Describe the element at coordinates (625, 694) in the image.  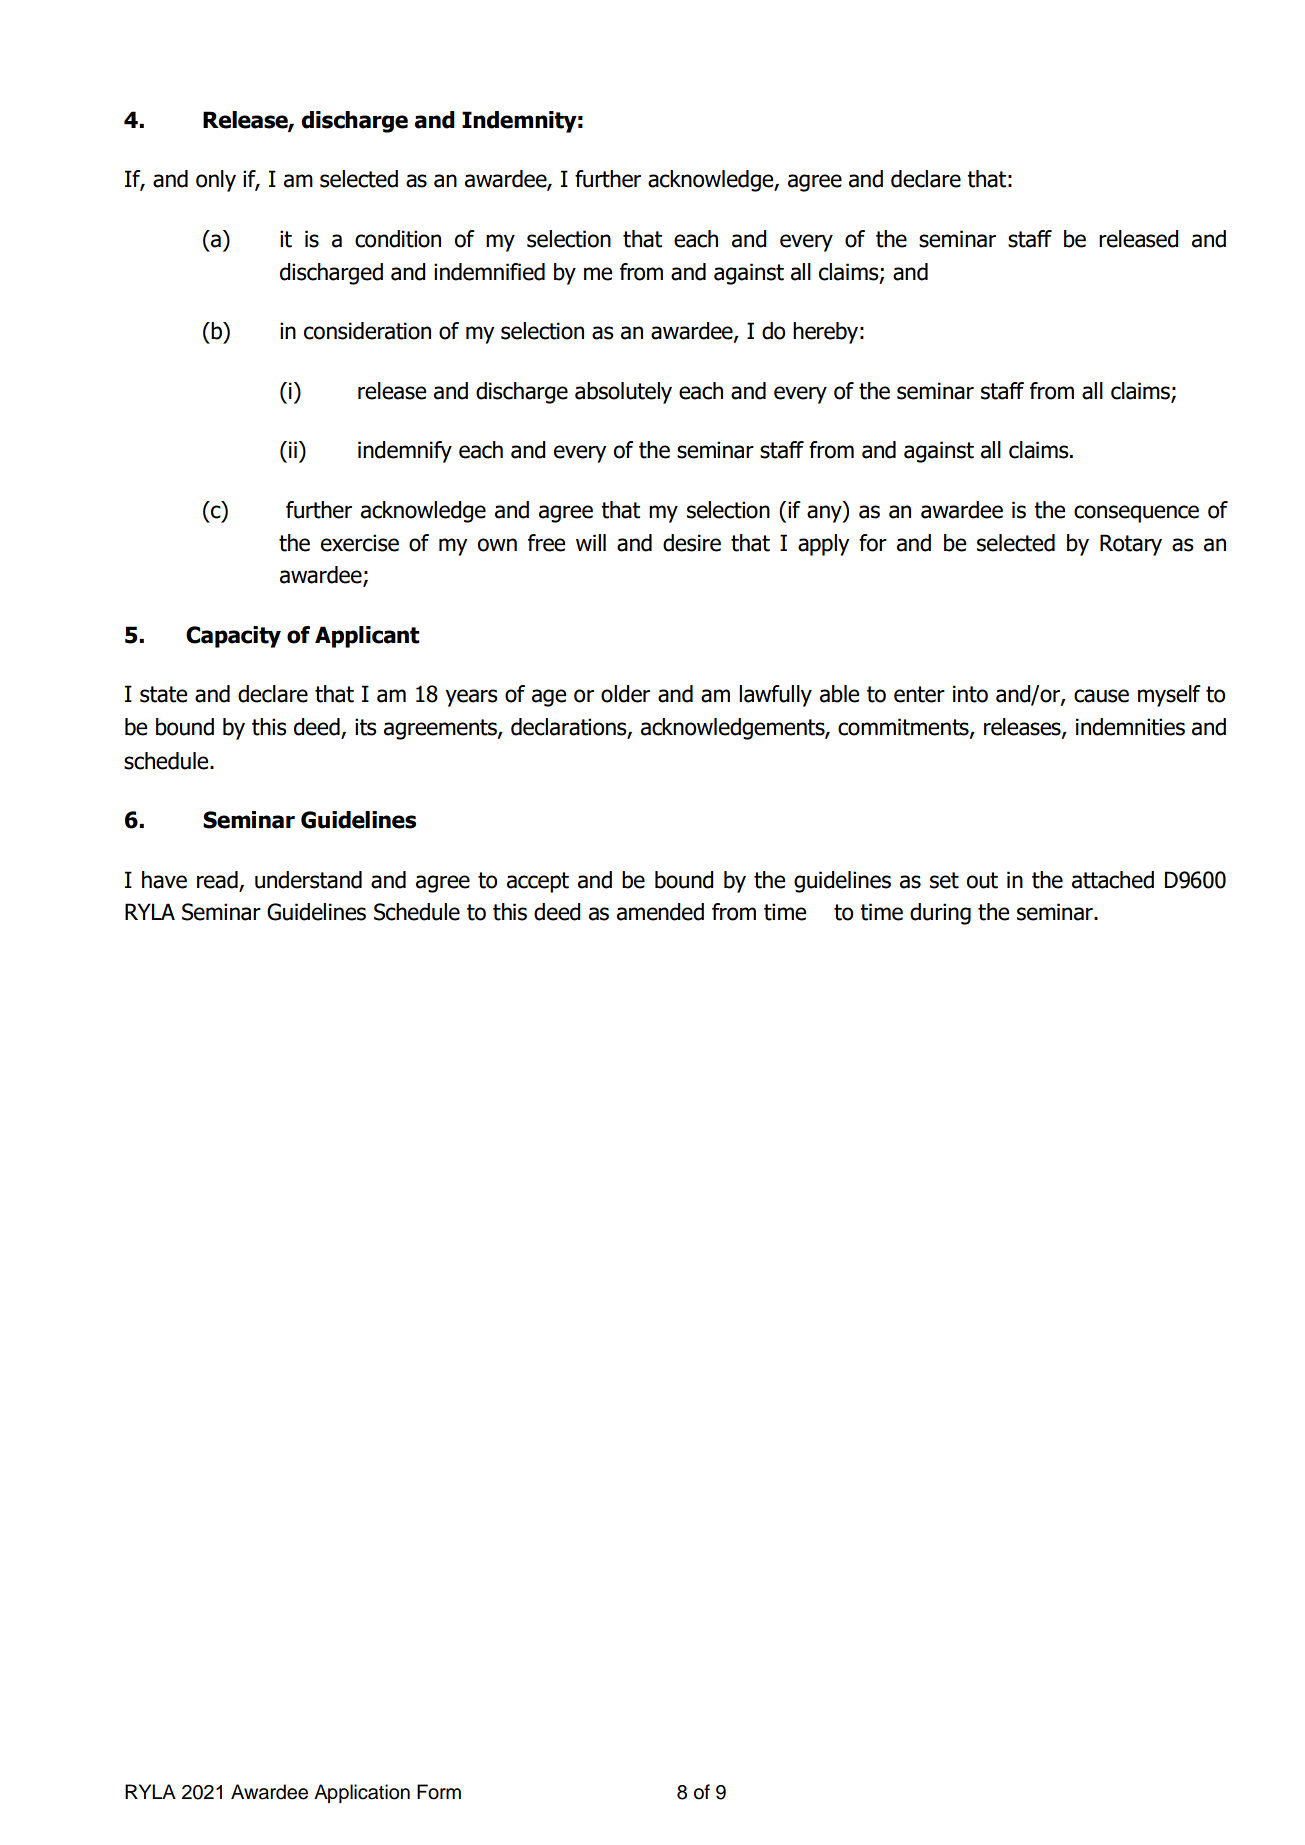
I see `older` at that location.
